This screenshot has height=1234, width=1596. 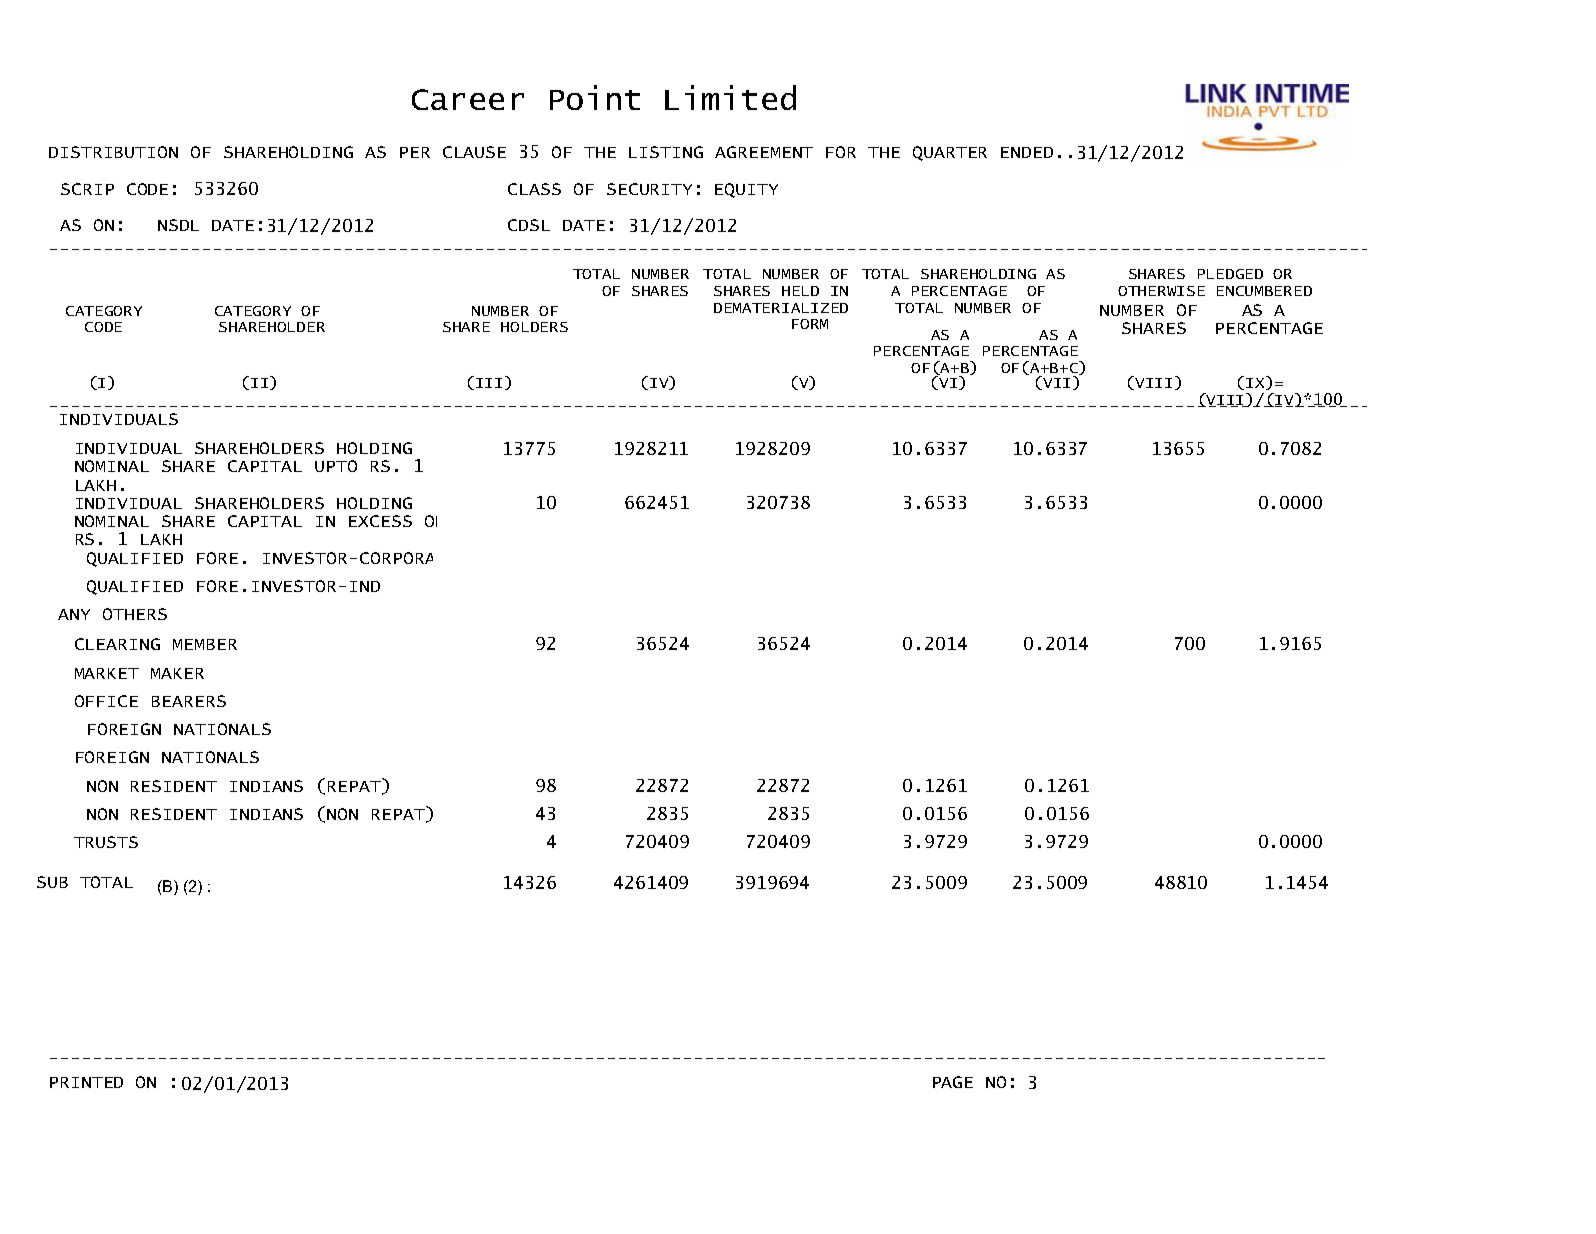 What do you see at coordinates (953, 1082) in the screenshot?
I see `PAGE` at bounding box center [953, 1082].
